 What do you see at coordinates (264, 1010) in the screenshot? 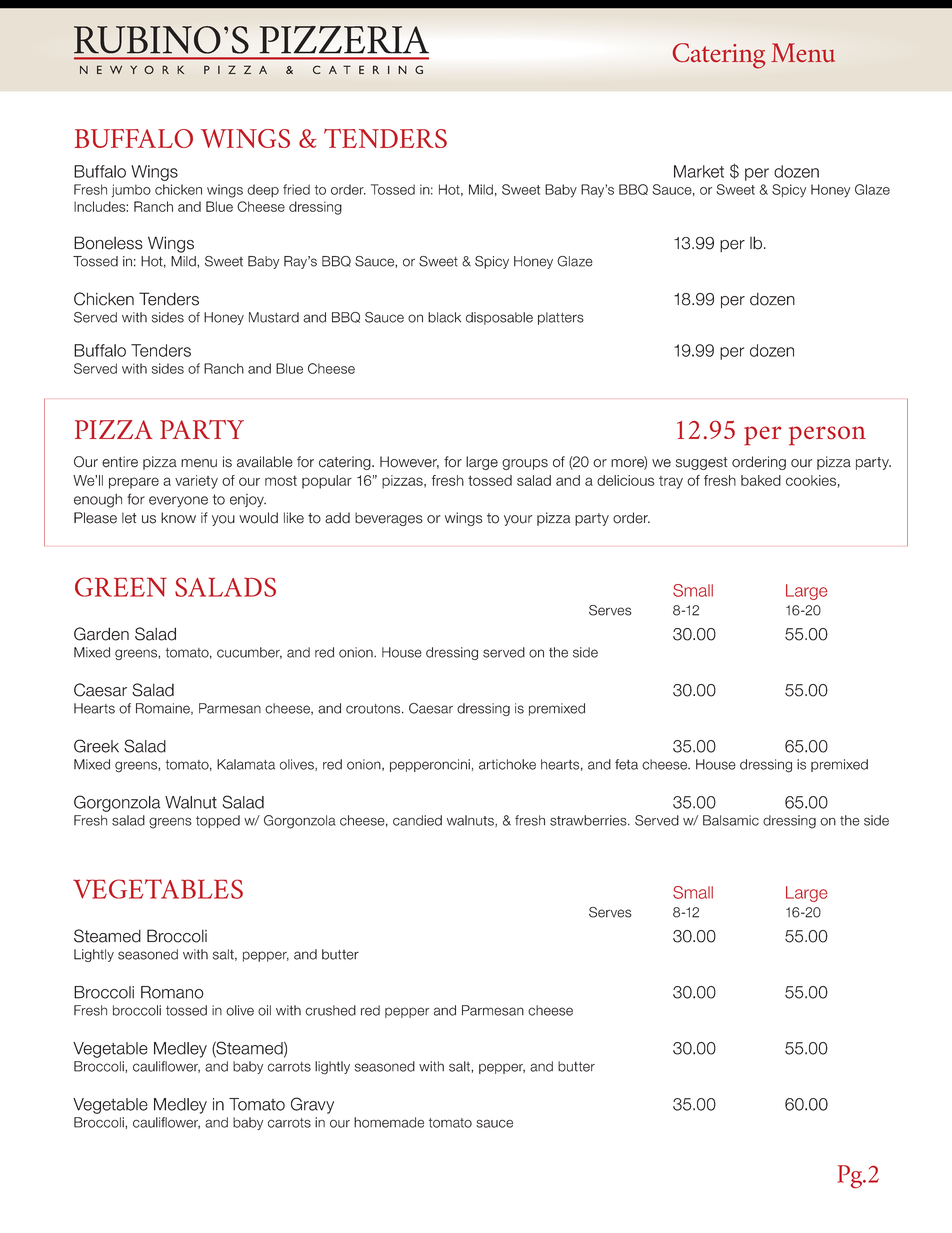
I see `oil` at bounding box center [264, 1010].
